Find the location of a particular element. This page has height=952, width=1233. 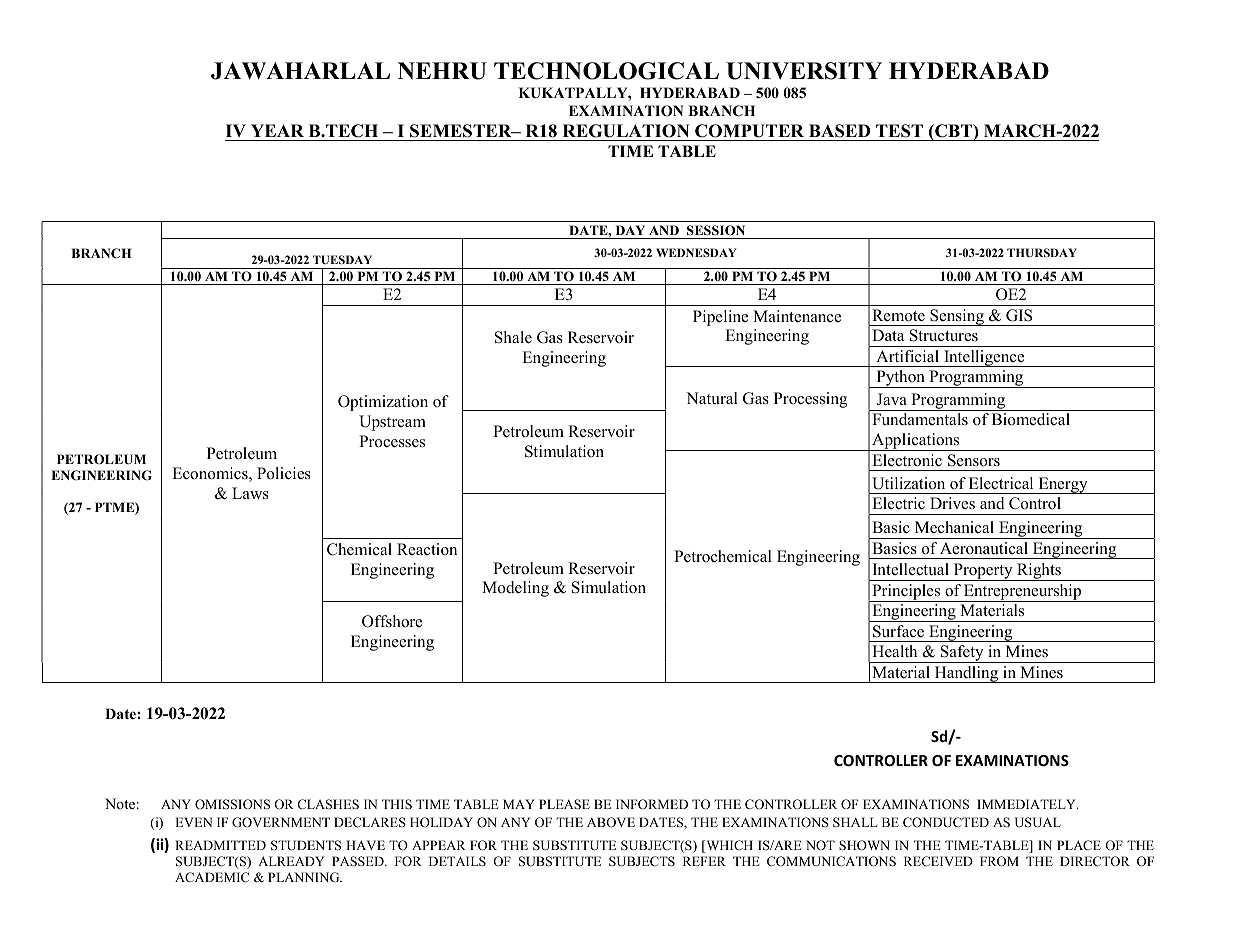

Intelligence is located at coordinates (984, 358).
